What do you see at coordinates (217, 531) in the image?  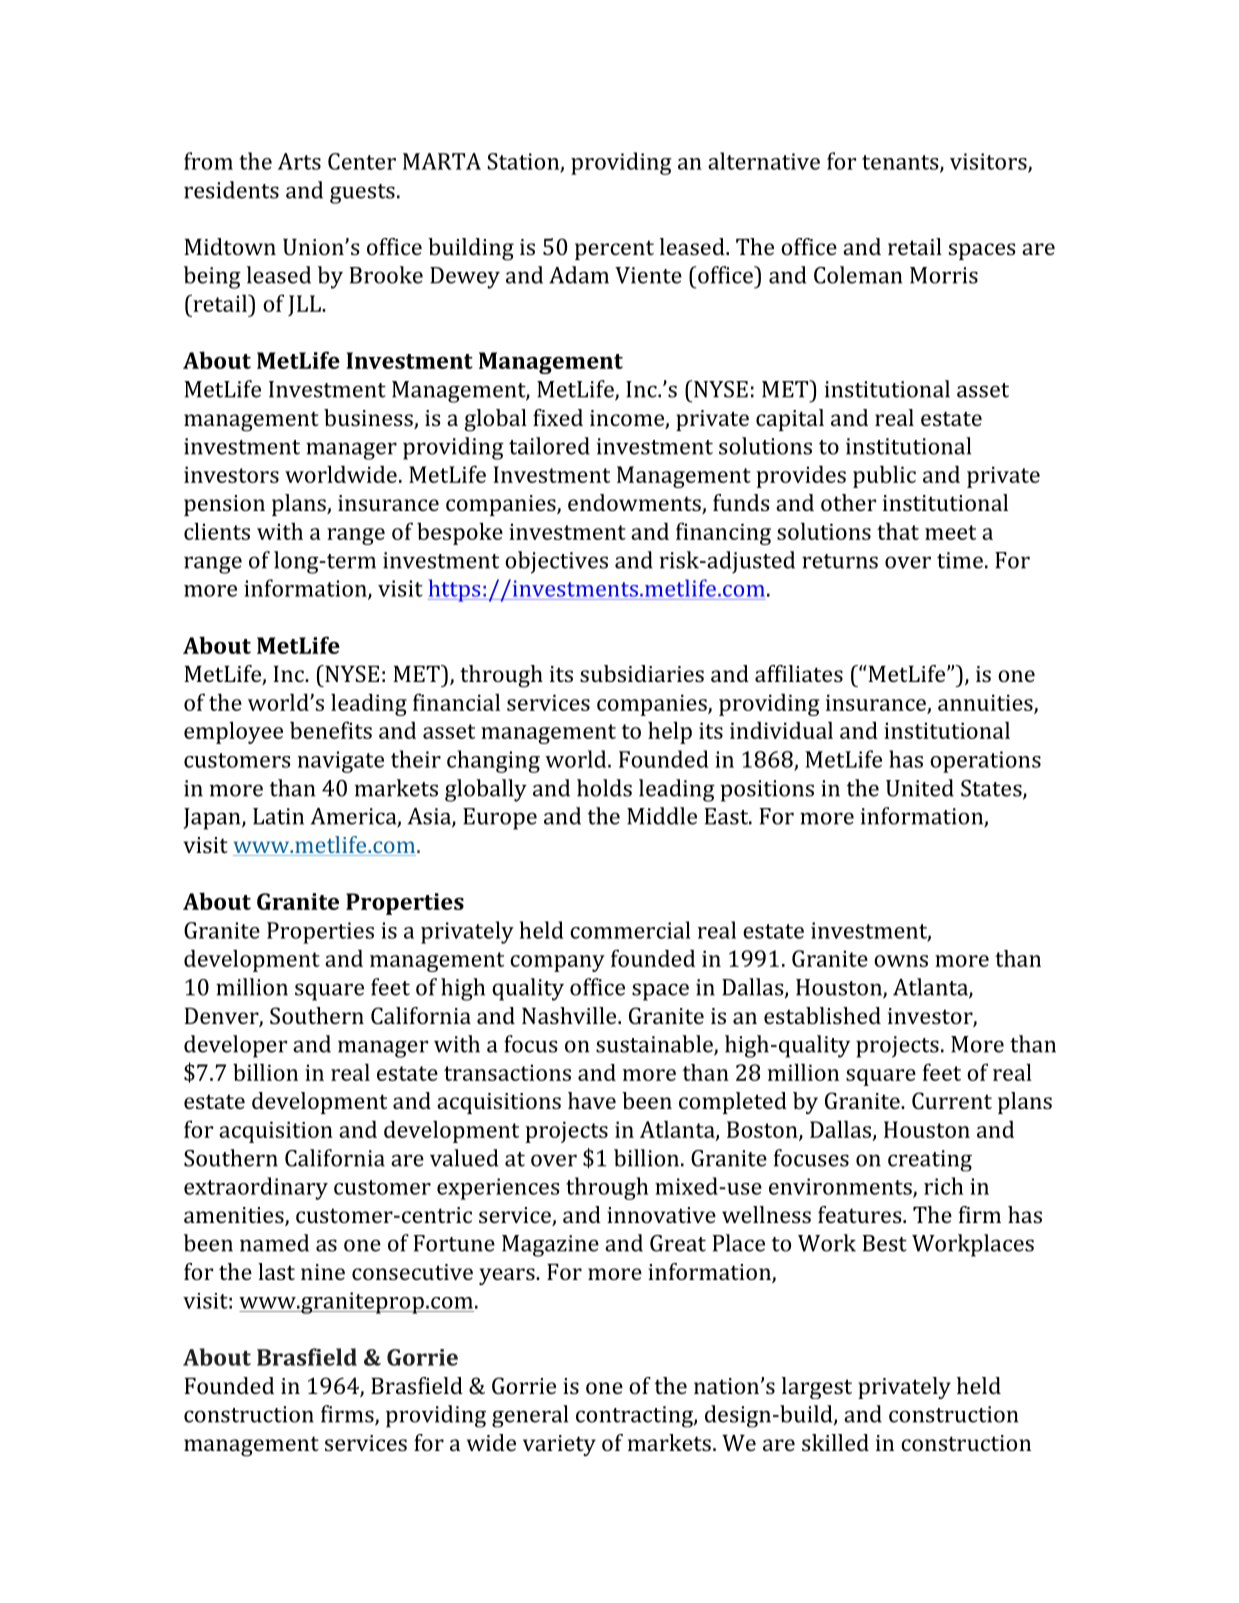 I see `clients` at bounding box center [217, 531].
